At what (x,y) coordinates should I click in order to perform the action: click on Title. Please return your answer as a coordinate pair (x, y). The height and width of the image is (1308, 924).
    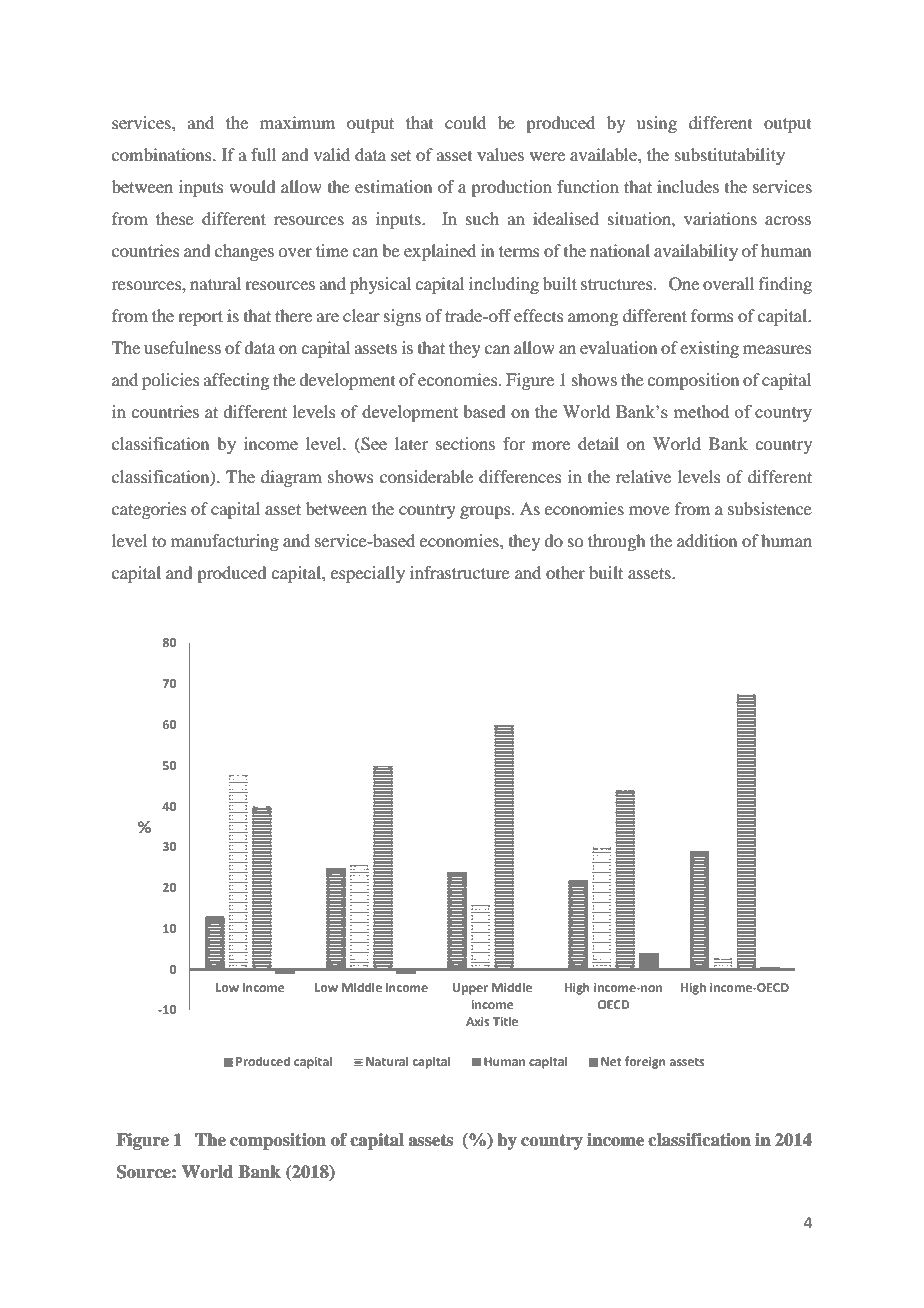
    Looking at the image, I should click on (505, 1021).
